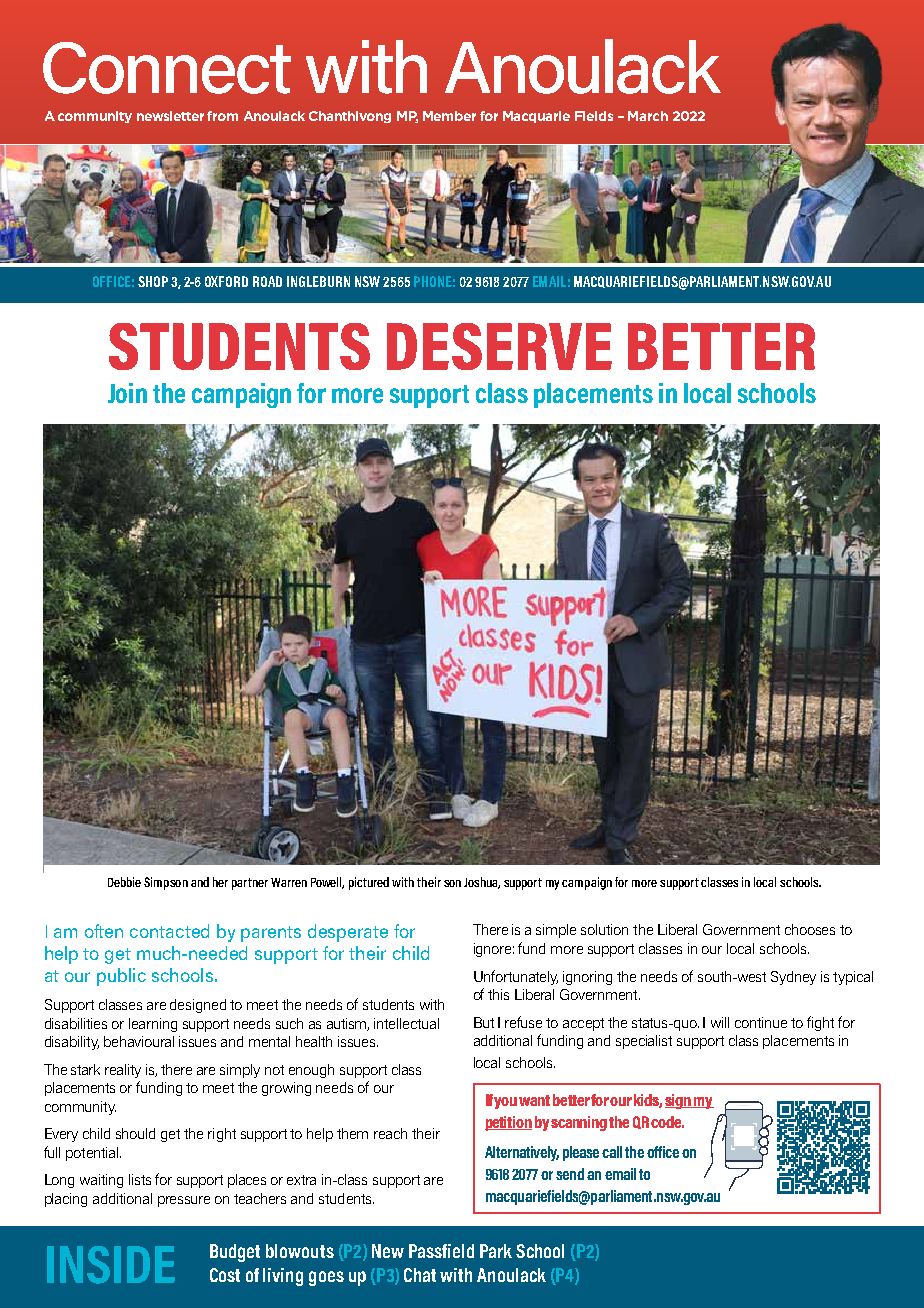 This screenshot has width=924, height=1308. I want to click on newsletter, so click(170, 116).
